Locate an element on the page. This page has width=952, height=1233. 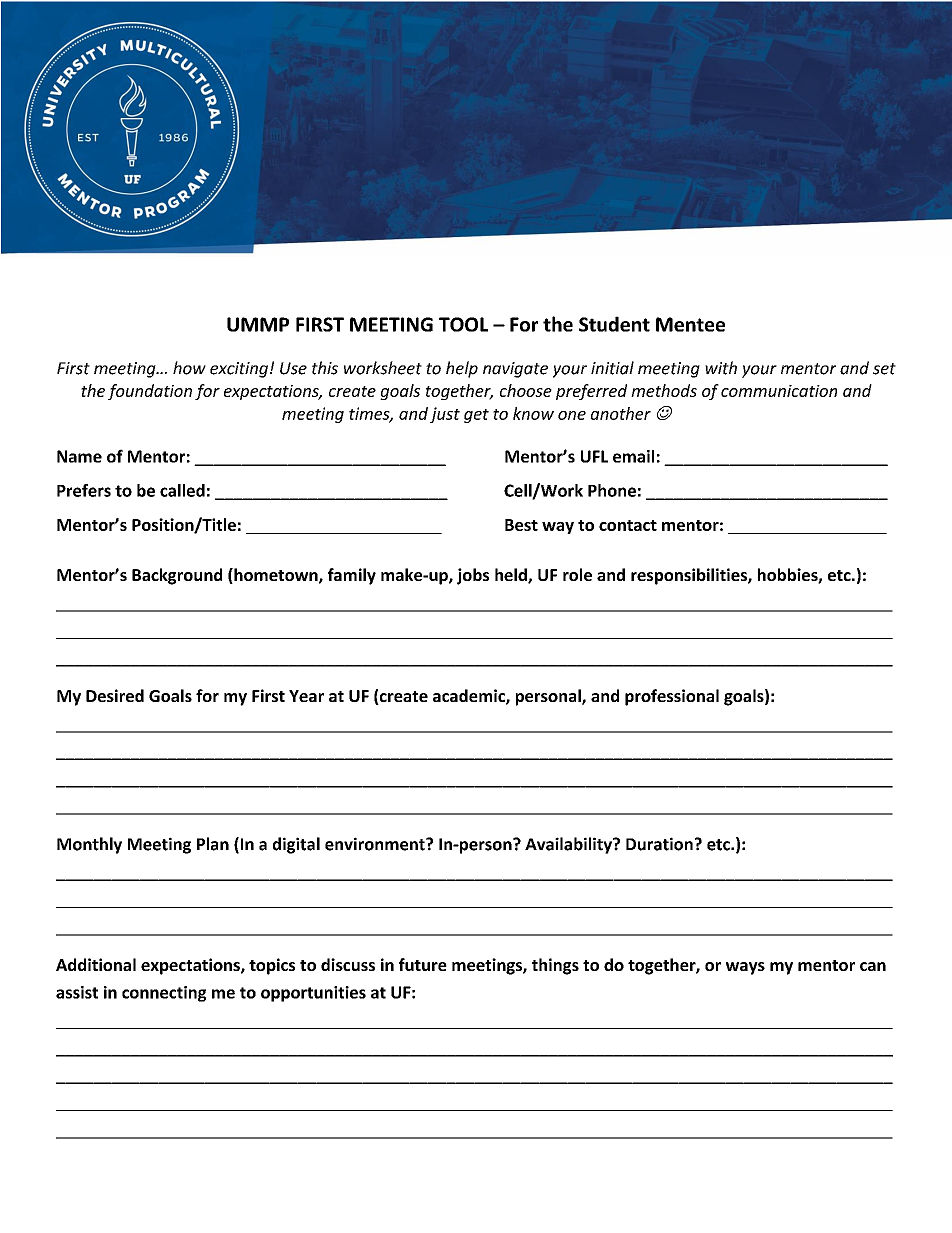
responsibilities is located at coordinates (690, 576).
